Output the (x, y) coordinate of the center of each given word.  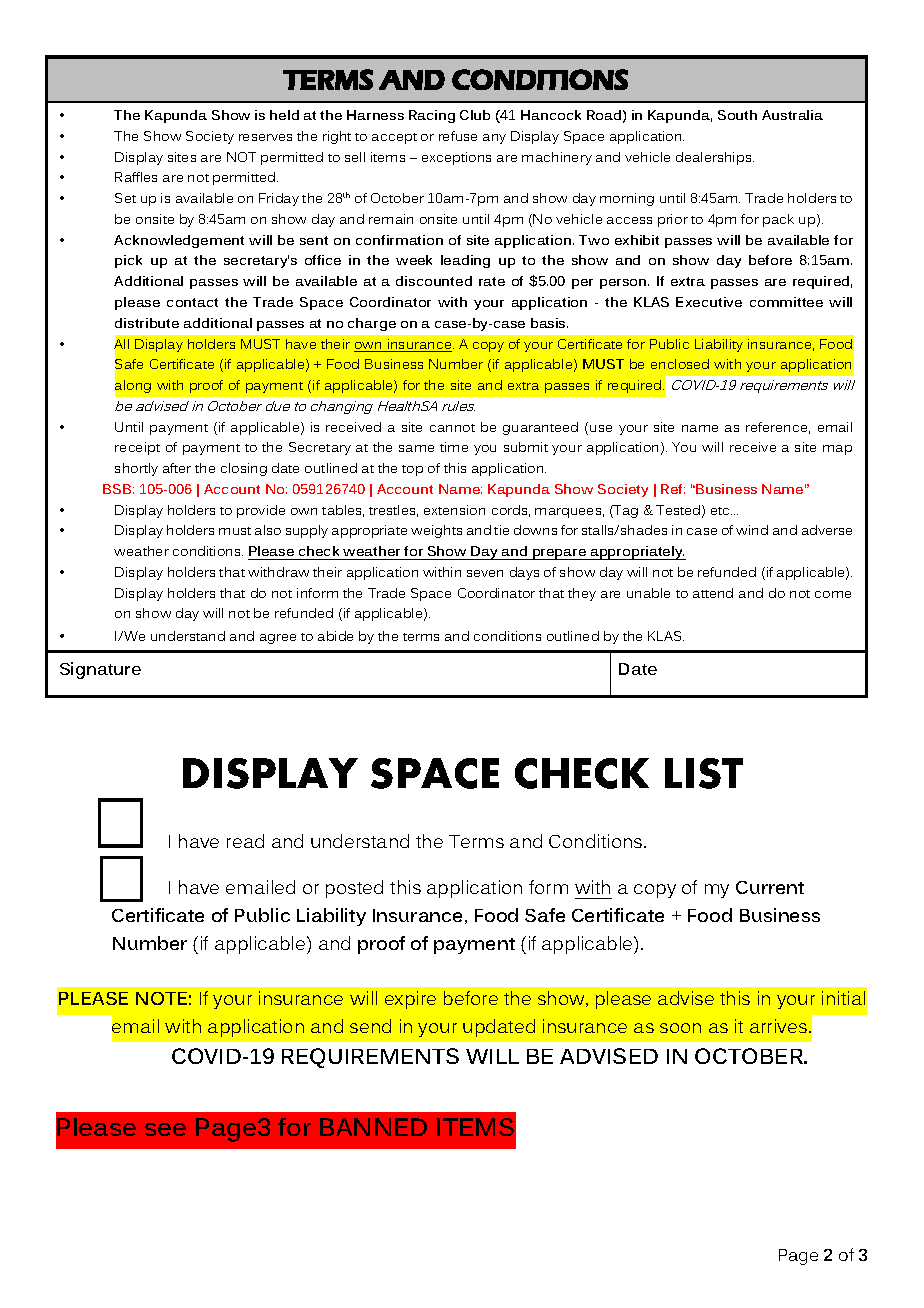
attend (713, 593)
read (245, 841)
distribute (147, 323)
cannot (452, 428)
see (165, 1129)
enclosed (680, 364)
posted (354, 889)
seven (485, 573)
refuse (458, 136)
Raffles (136, 177)
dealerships (715, 158)
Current (770, 887)
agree (278, 639)
